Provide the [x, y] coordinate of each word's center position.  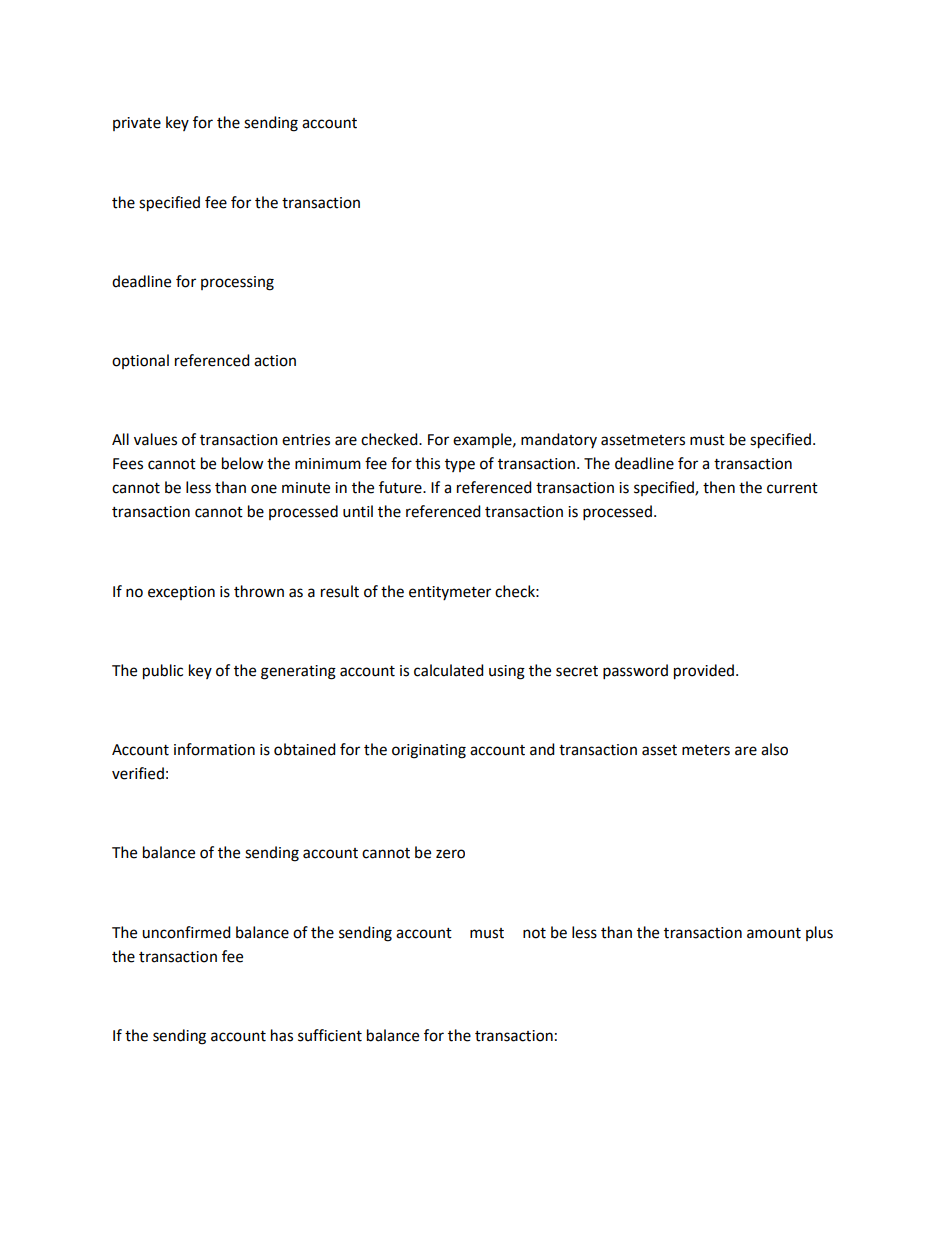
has [282, 1035]
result [340, 591]
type [460, 465]
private [137, 124]
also [774, 749]
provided [704, 672]
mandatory [559, 440]
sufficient [330, 1035]
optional [140, 361]
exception [181, 593]
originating [429, 751]
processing [237, 283]
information [214, 749]
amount [774, 933]
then [719, 487]
